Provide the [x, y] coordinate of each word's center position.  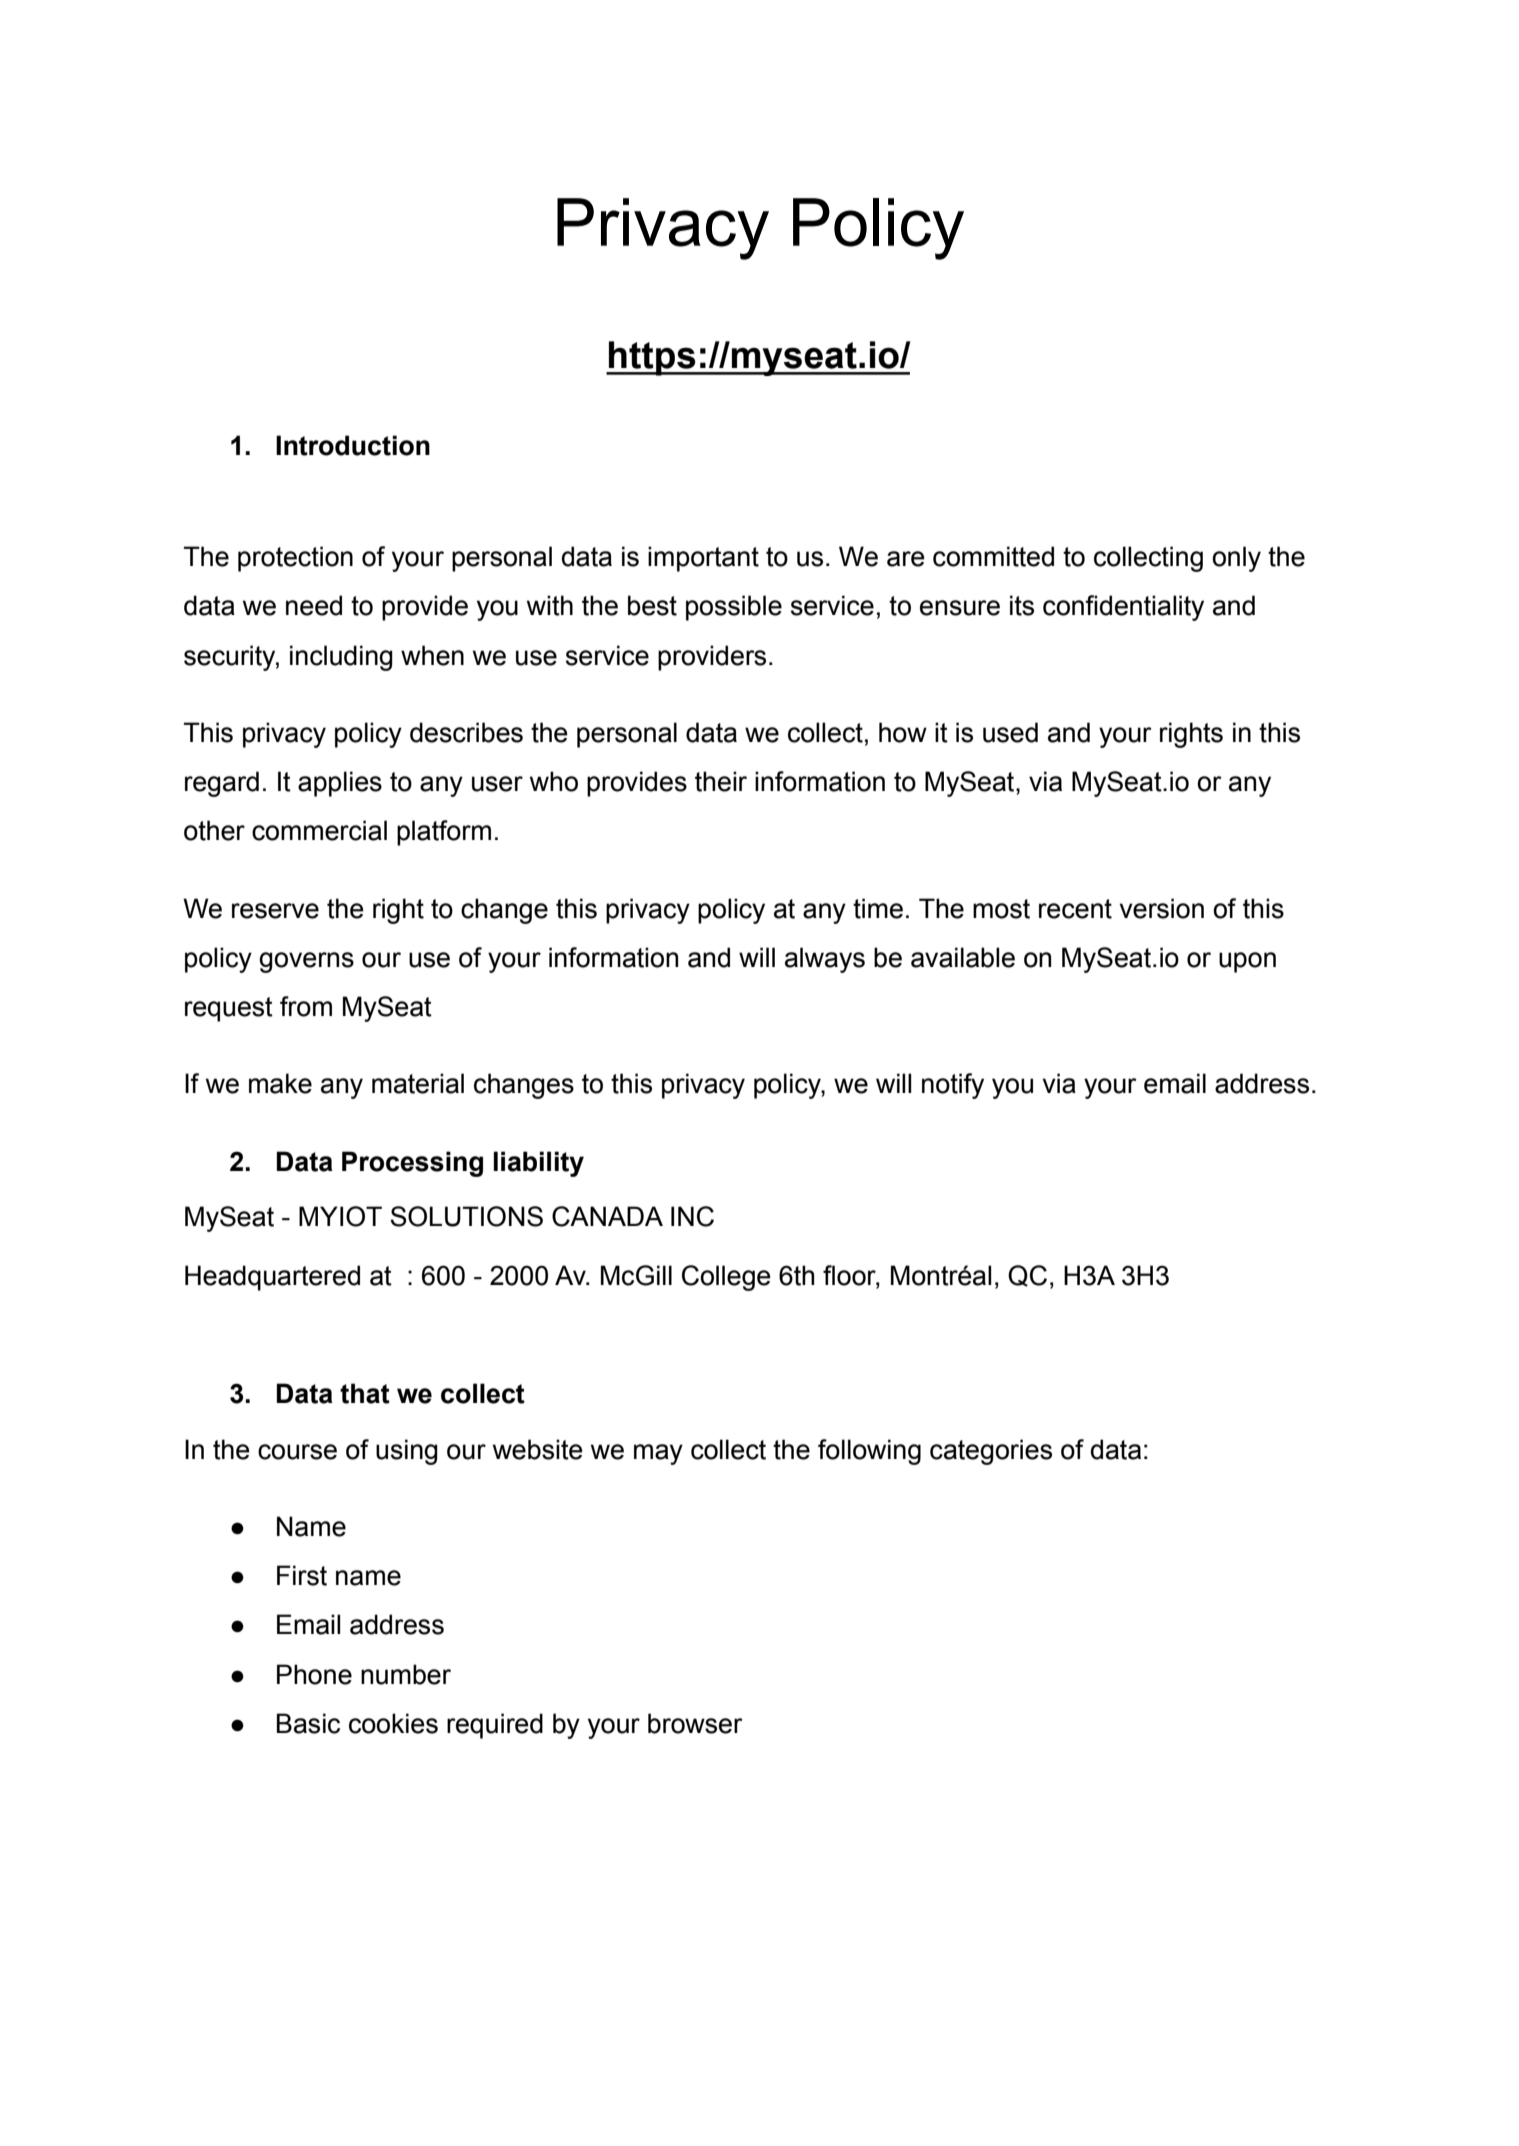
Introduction [353, 445]
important [703, 559]
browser [695, 1723]
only [1236, 559]
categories [991, 1452]
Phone [314, 1674]
